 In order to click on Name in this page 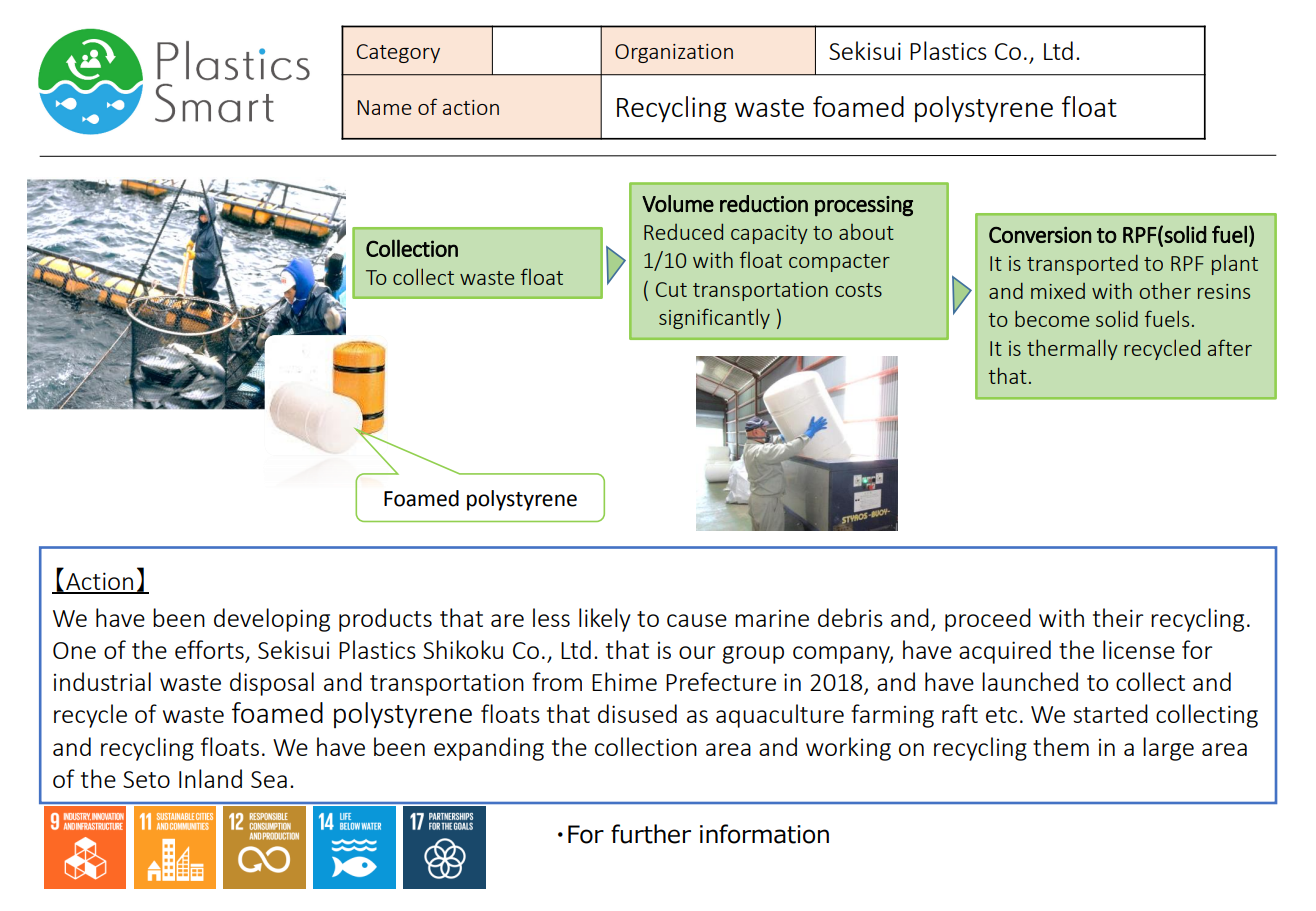, I will do `click(384, 107)`.
